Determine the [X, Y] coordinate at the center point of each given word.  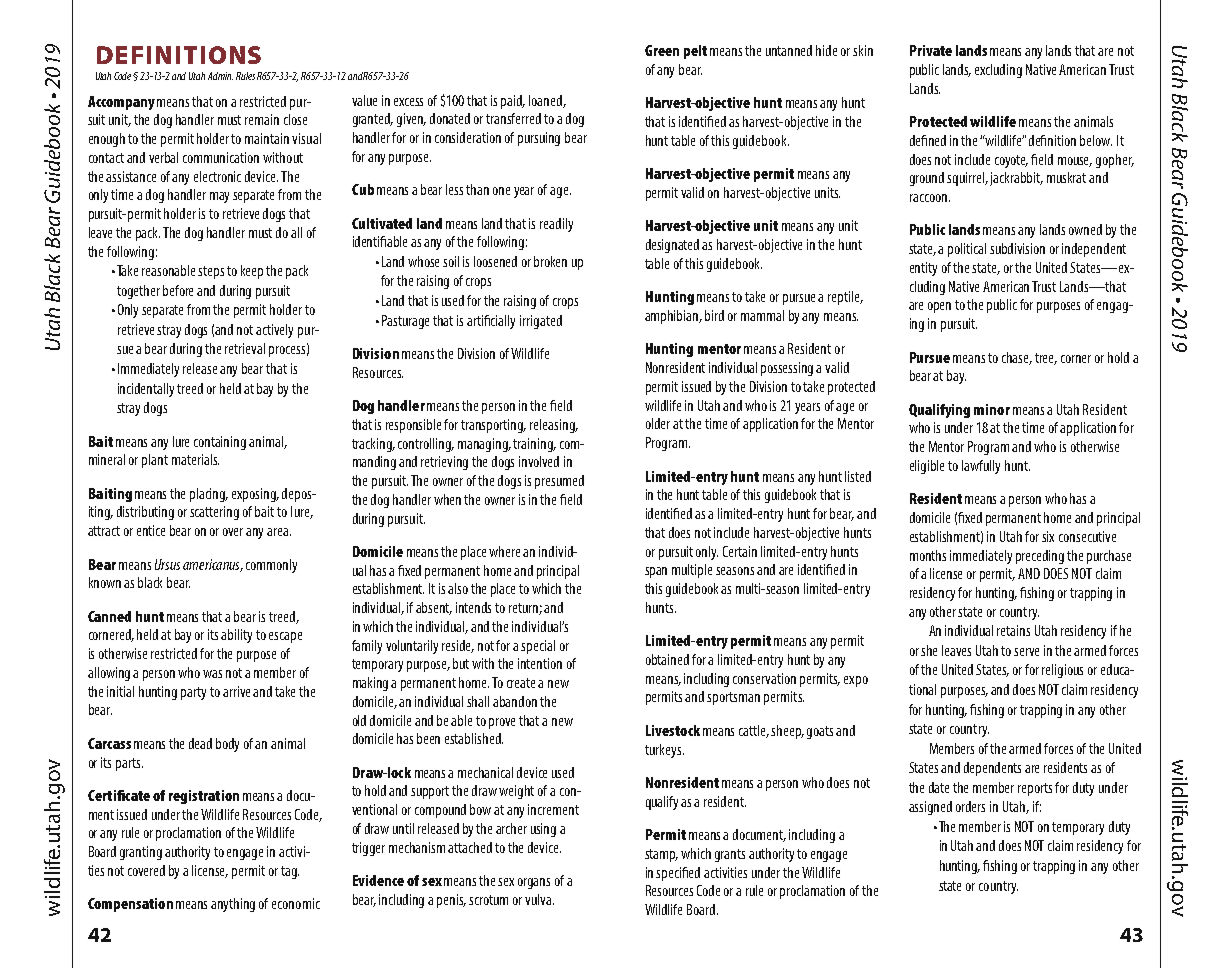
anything [233, 905]
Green [662, 50]
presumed [559, 482]
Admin [220, 76]
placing [209, 495]
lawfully [981, 467]
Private [931, 50]
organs [534, 883]
